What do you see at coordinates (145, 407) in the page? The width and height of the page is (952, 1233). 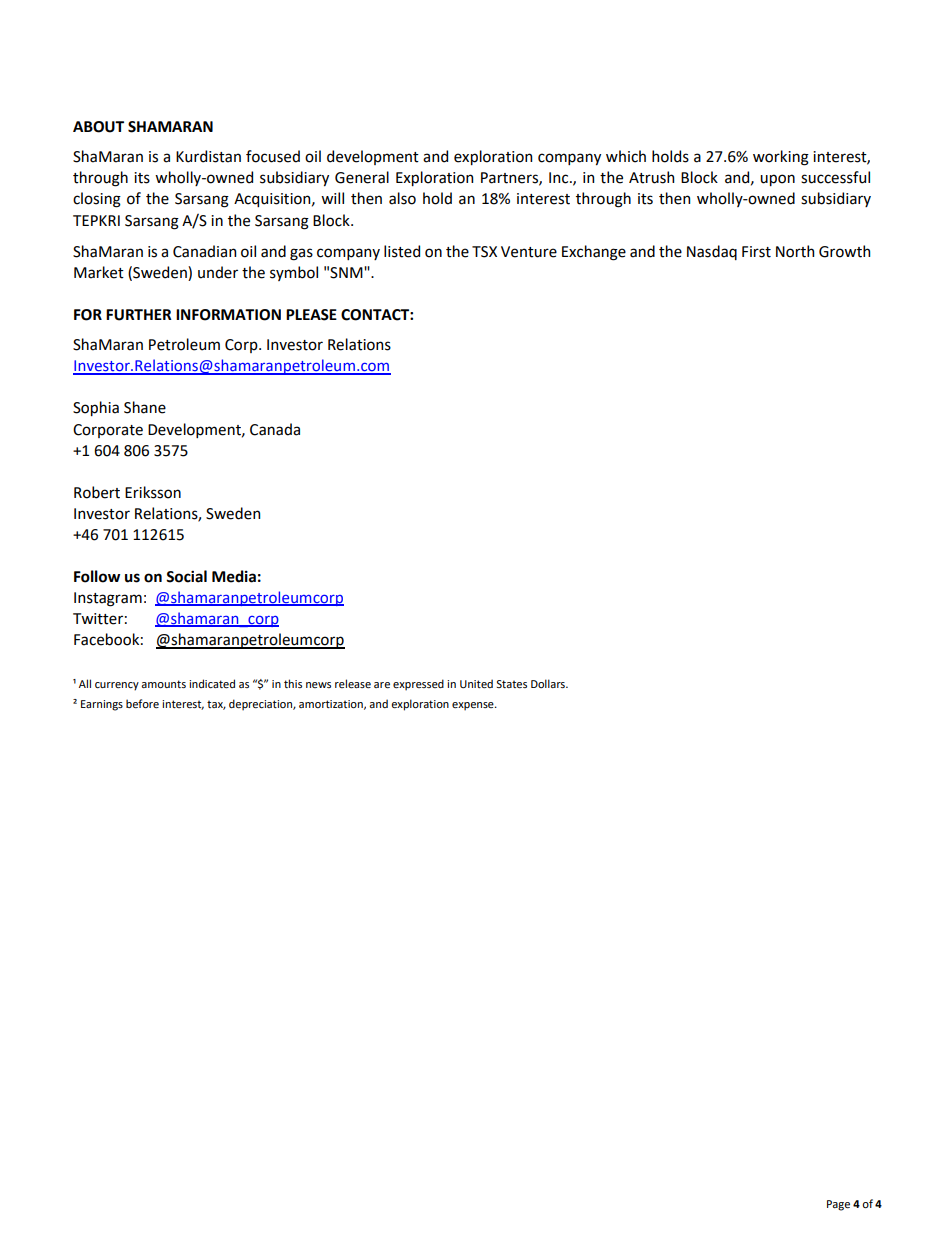 I see `Shane` at bounding box center [145, 407].
